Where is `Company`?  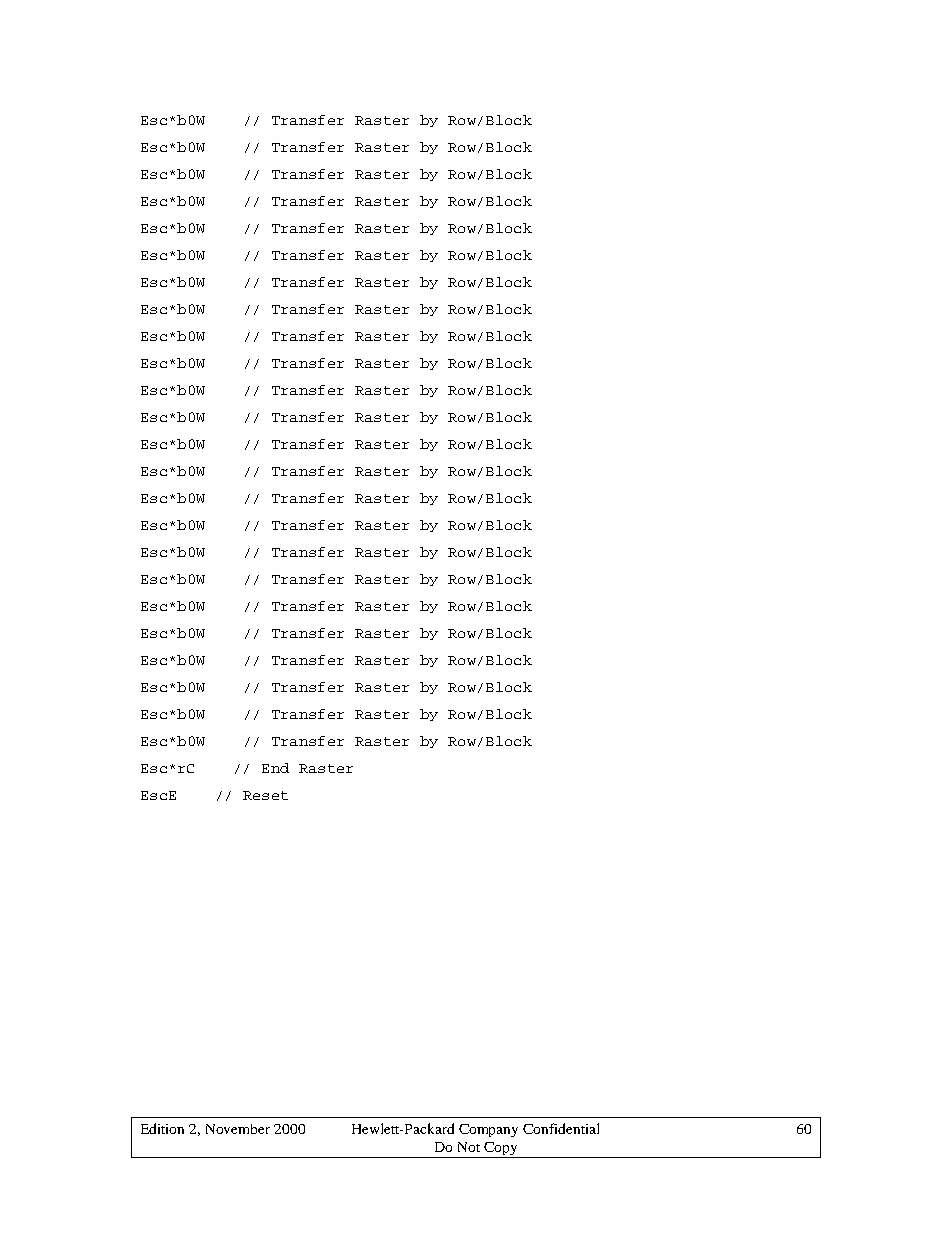
Company is located at coordinates (488, 1130).
